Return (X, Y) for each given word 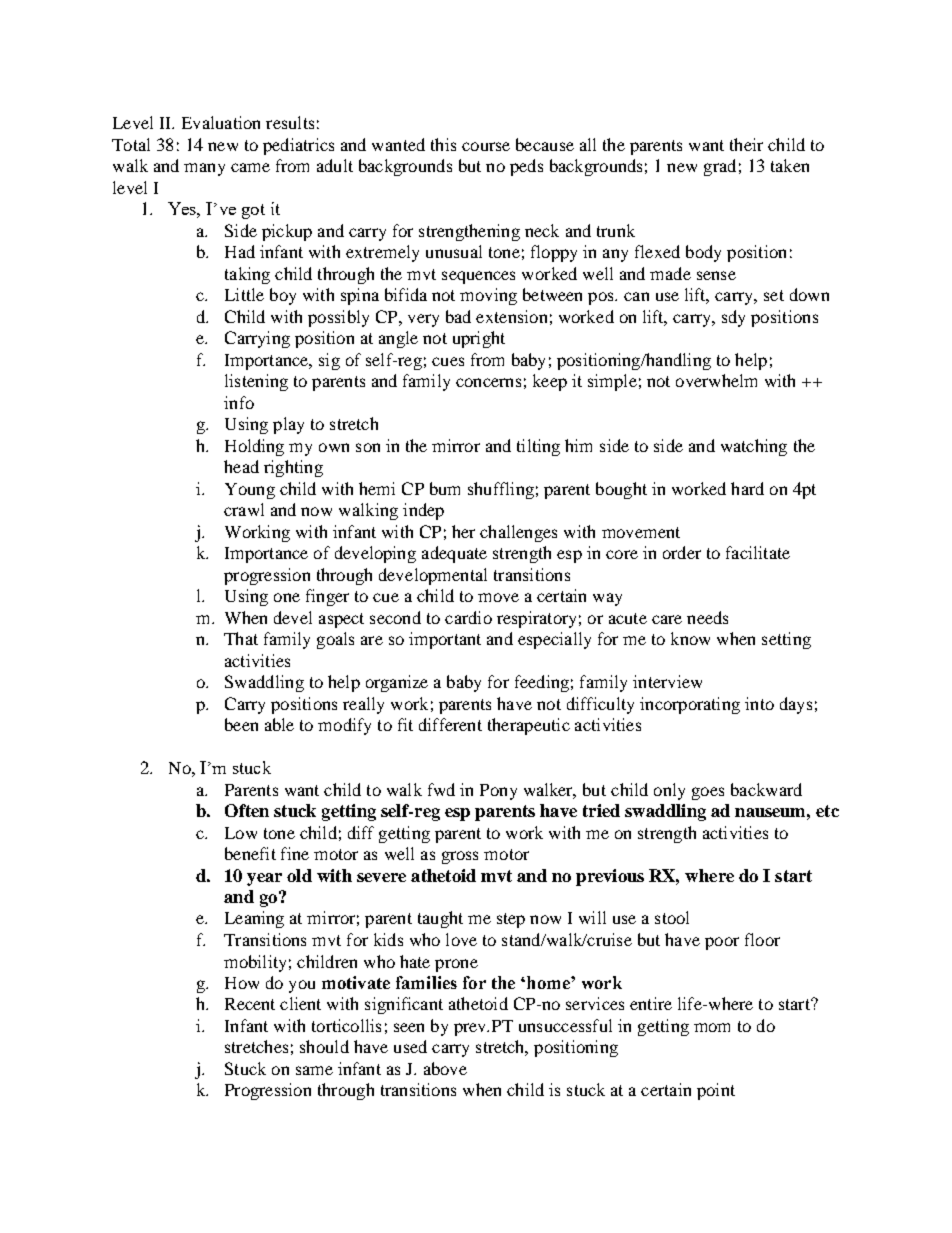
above (445, 1068)
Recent (250, 1004)
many (204, 169)
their (746, 144)
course (486, 146)
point (716, 1091)
